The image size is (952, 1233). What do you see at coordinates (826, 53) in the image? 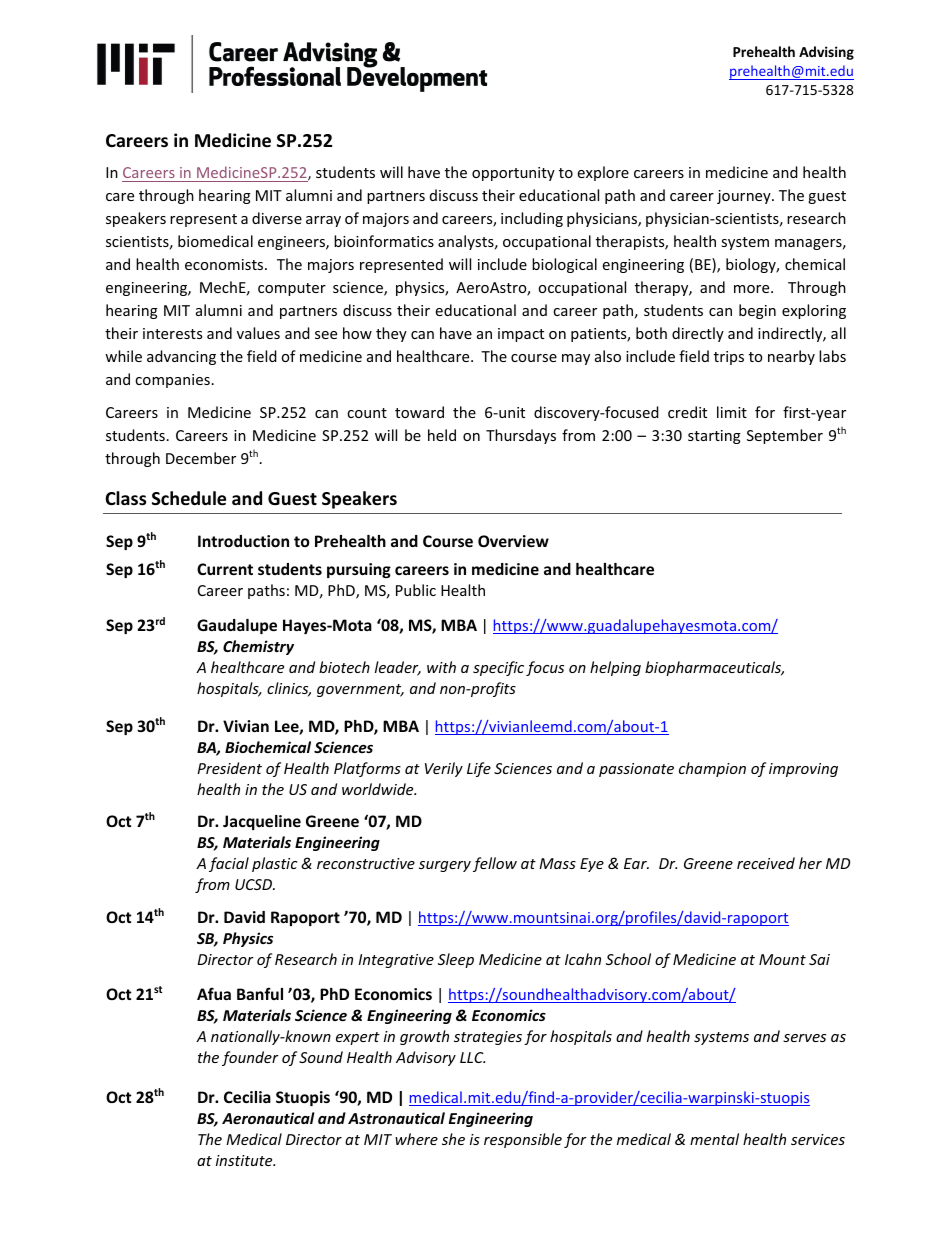
I see `Advising` at bounding box center [826, 53].
